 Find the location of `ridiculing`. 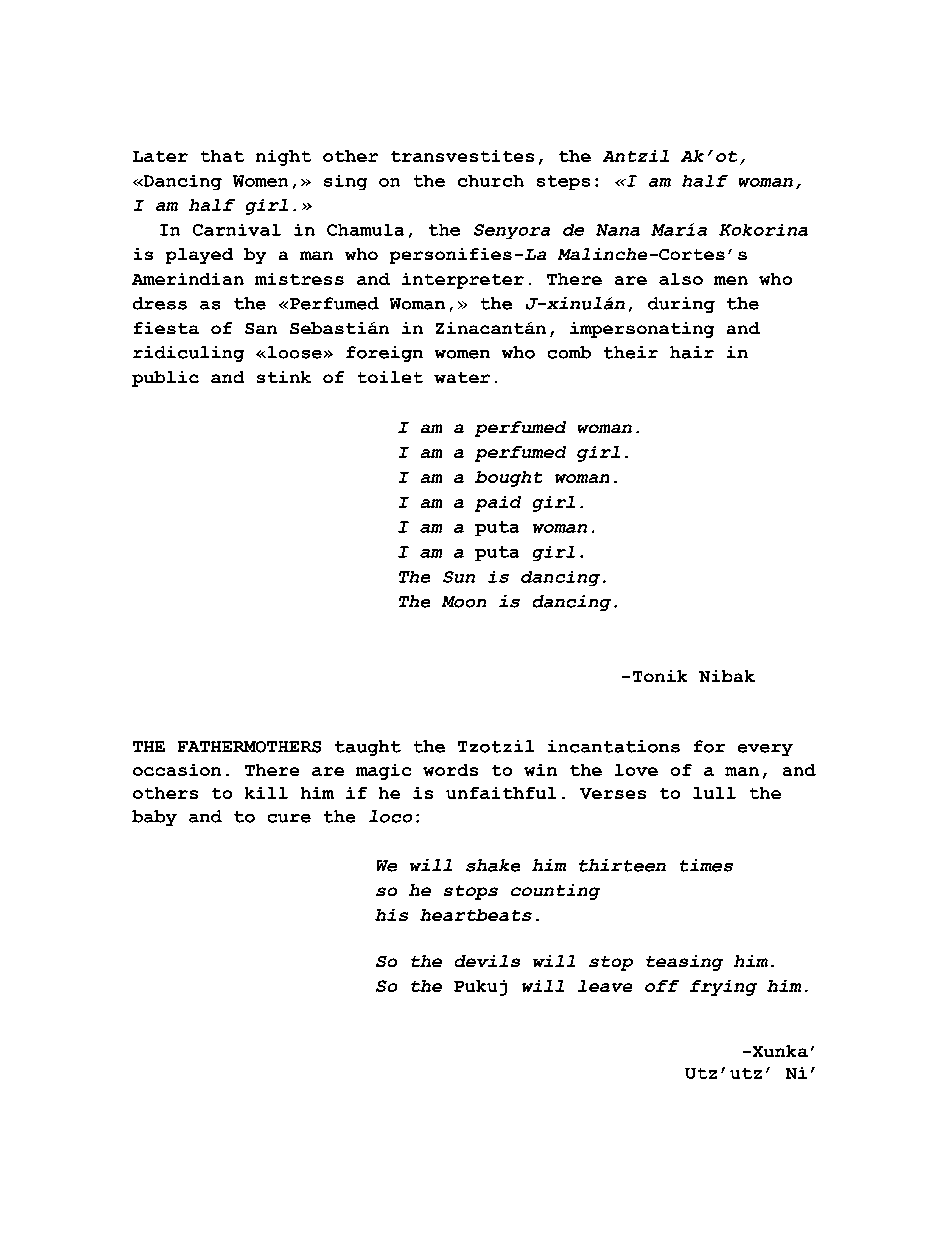

ridiculing is located at coordinates (188, 354).
